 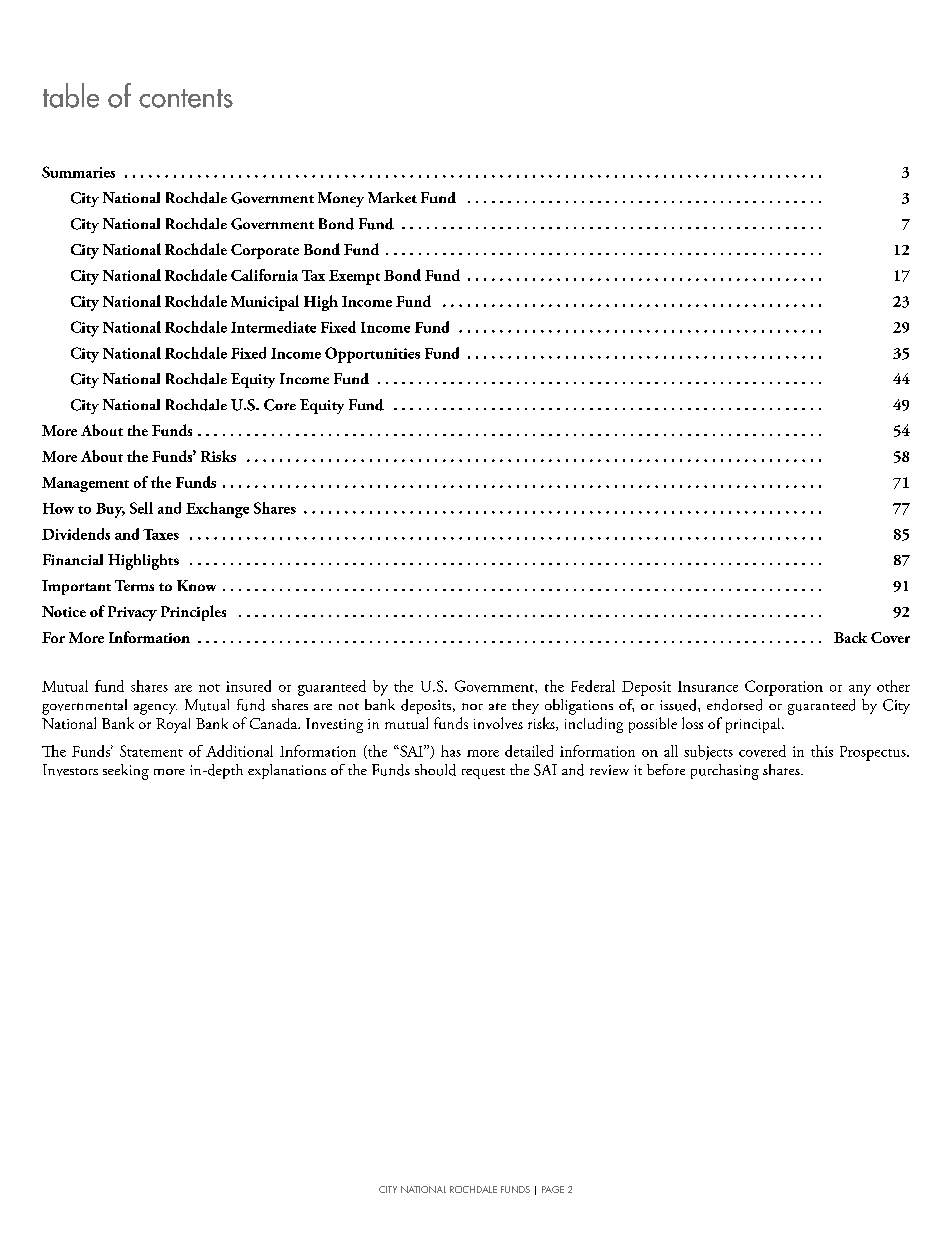 I want to click on seeking, so click(x=126, y=772).
